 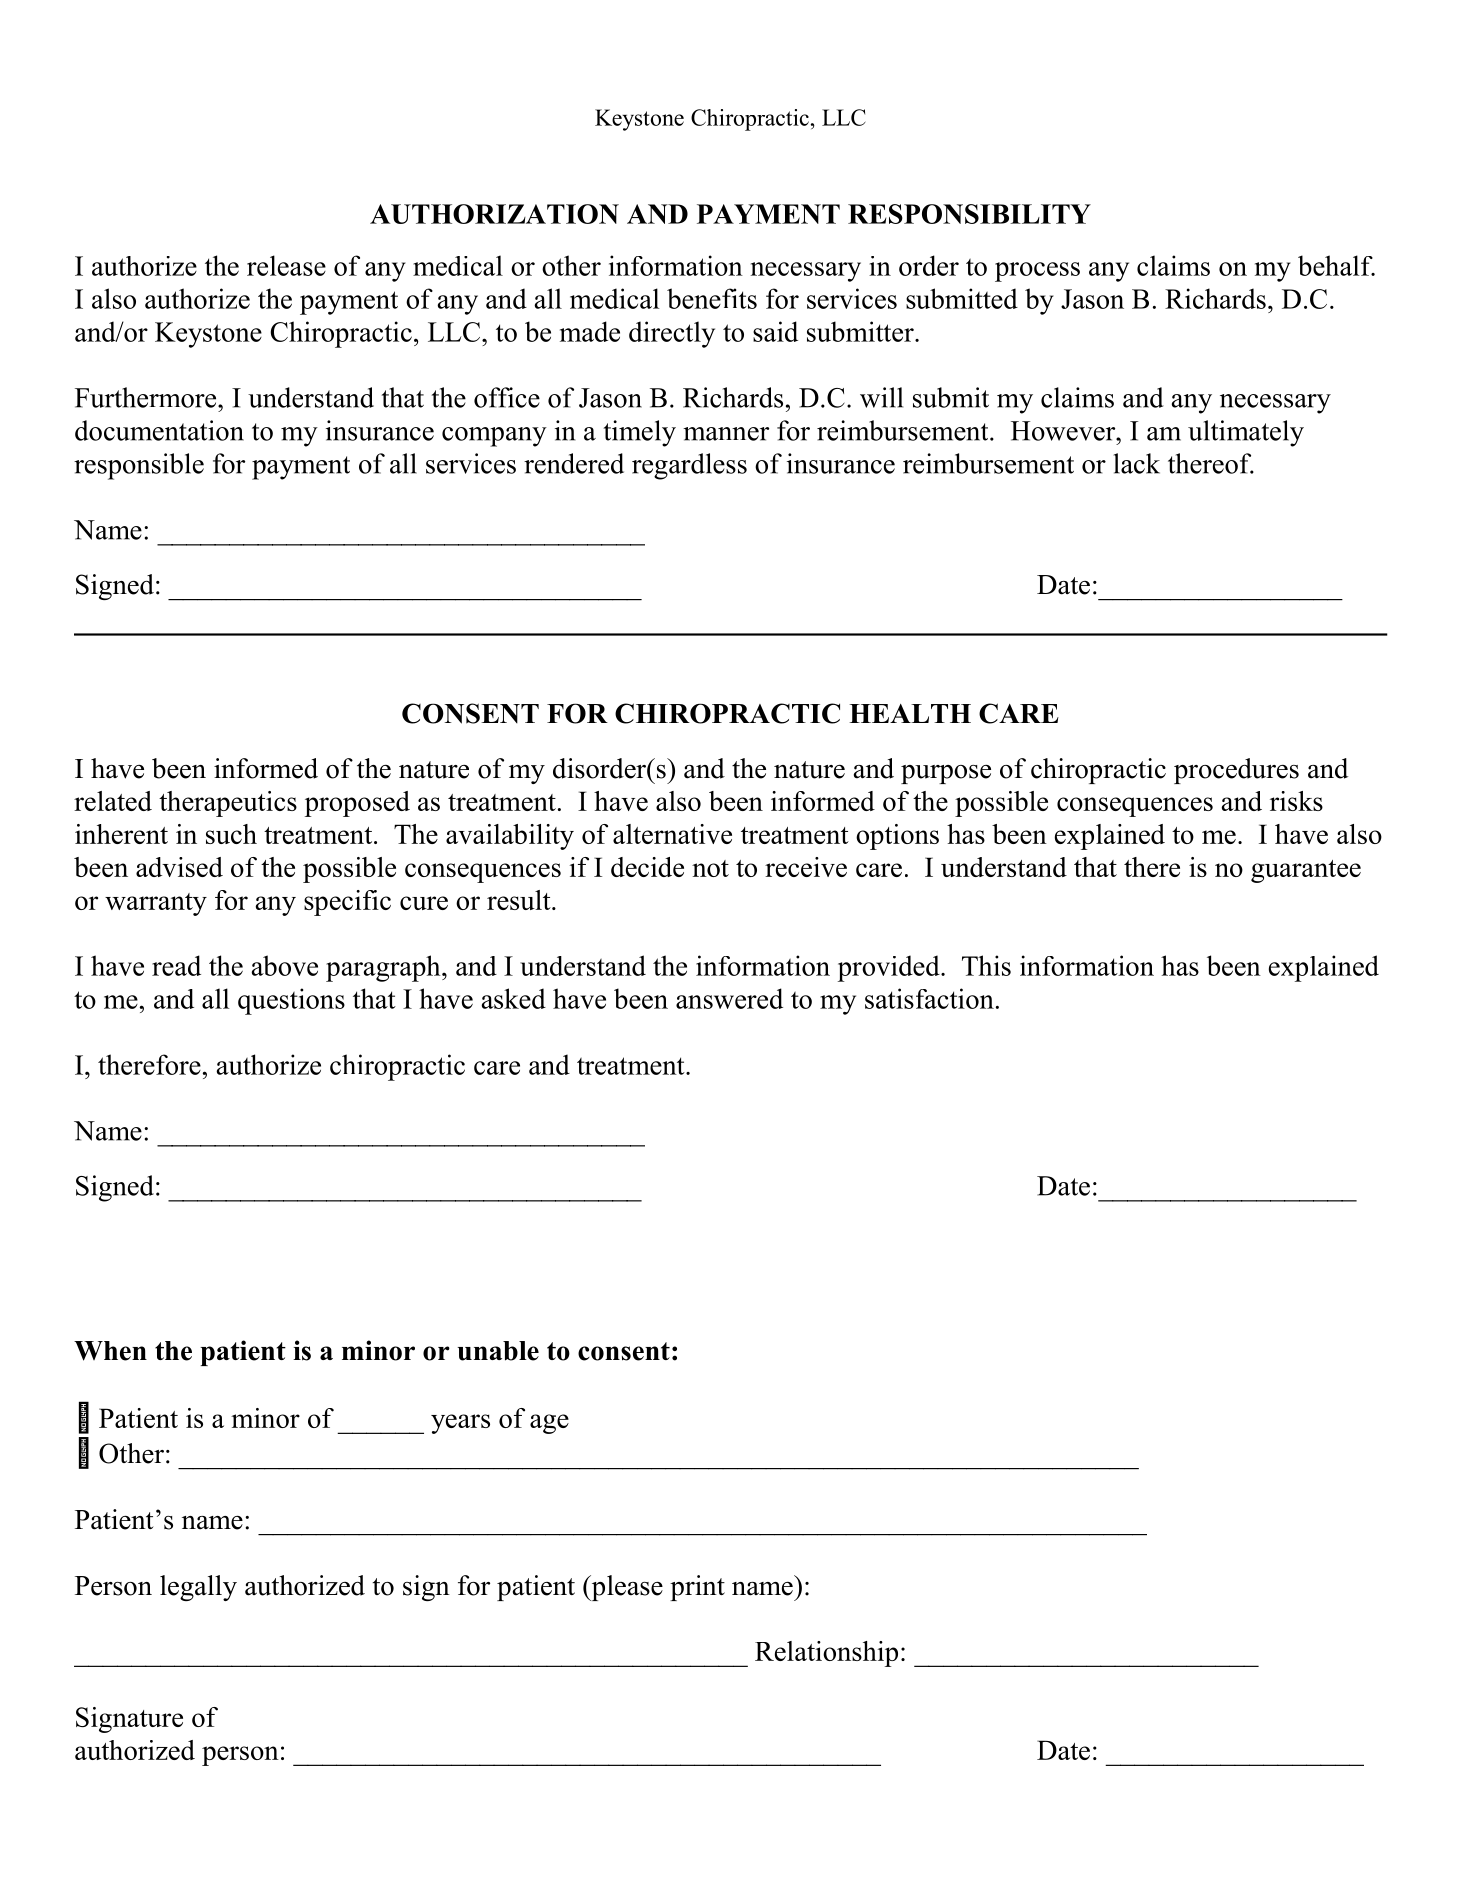 I want to click on questions, so click(x=291, y=1001).
